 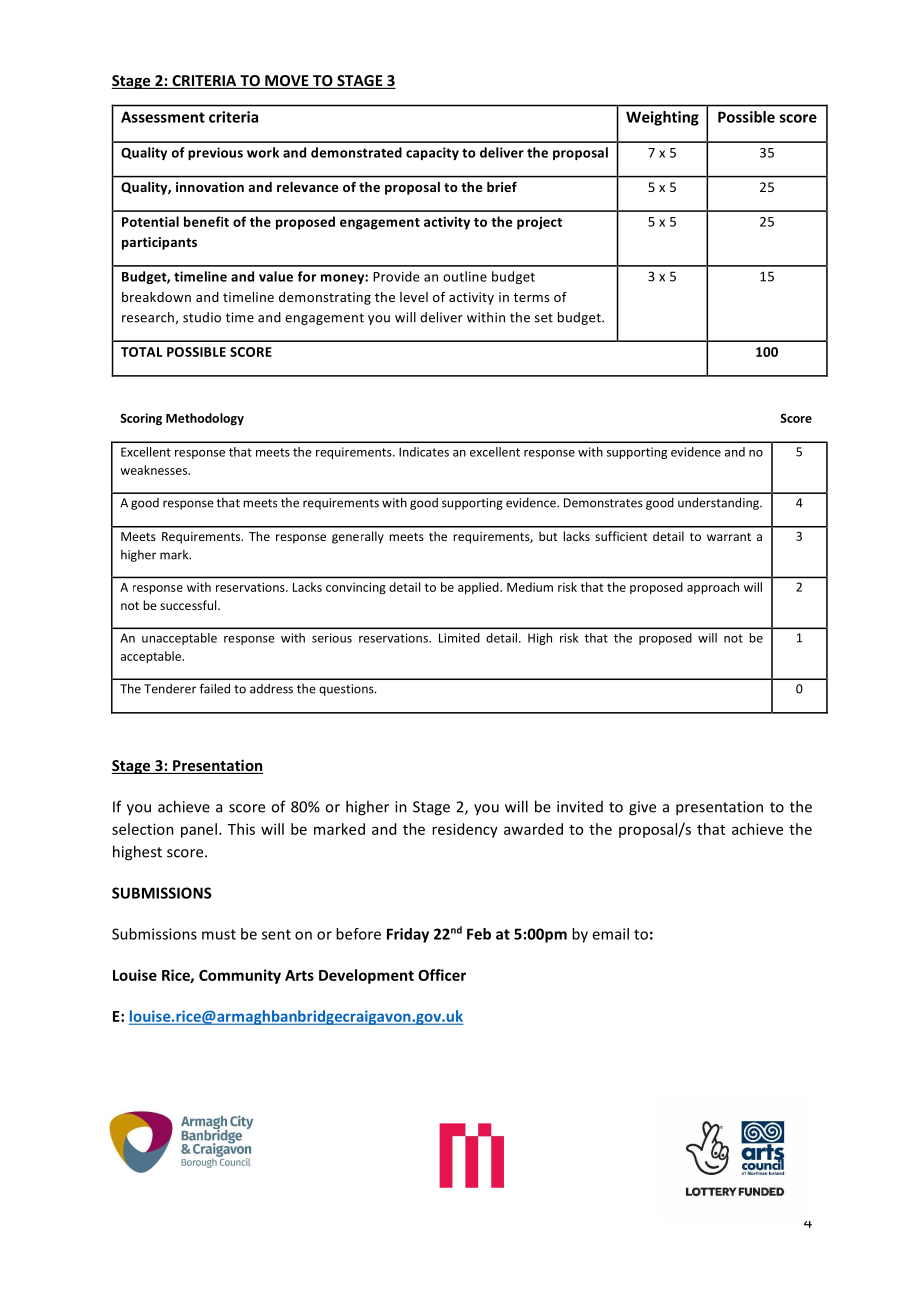 I want to click on residency, so click(x=465, y=830).
